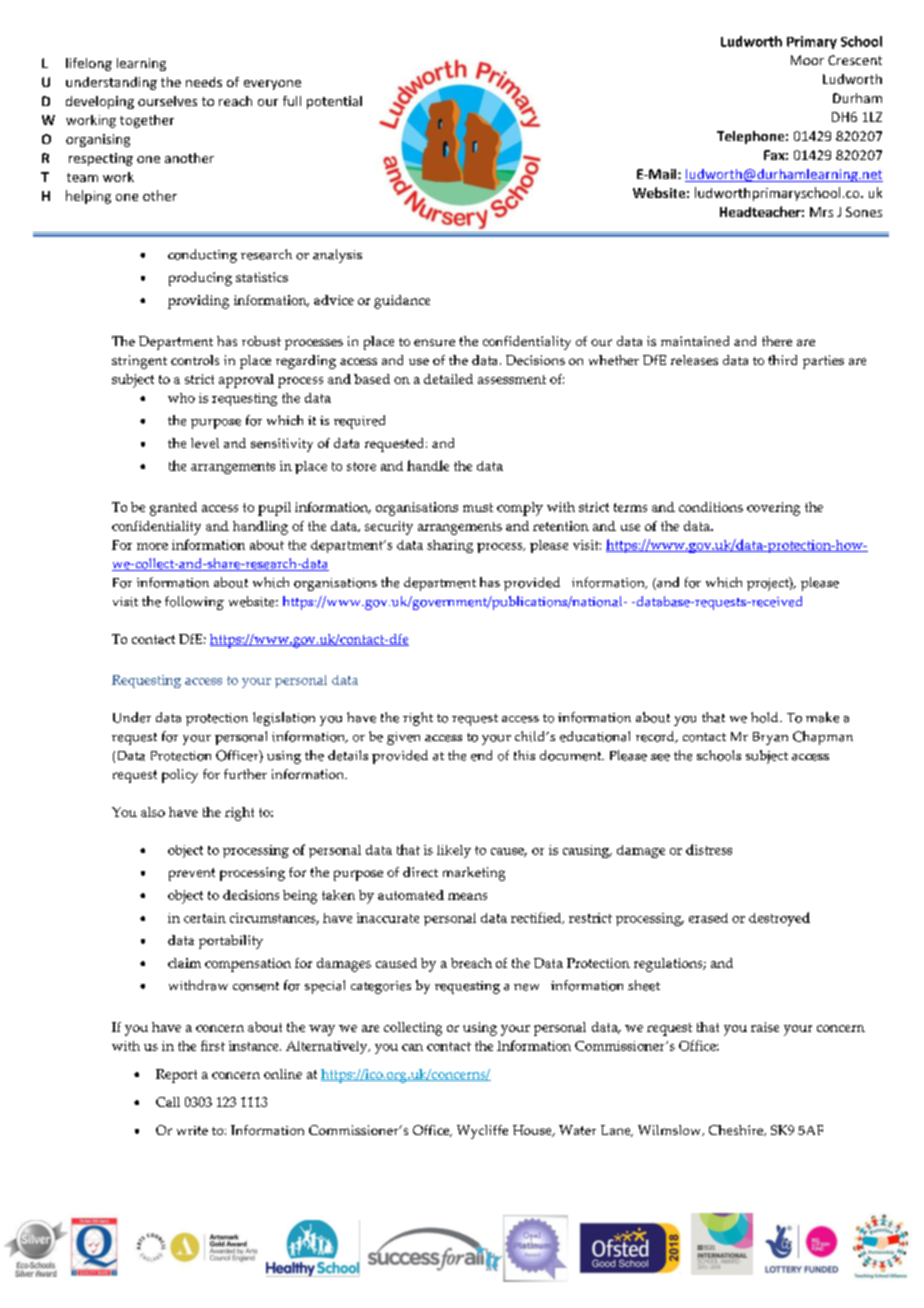 This document has height=1308, width=924. Describe the element at coordinates (167, 101) in the document. I see `ourselves` at that location.
